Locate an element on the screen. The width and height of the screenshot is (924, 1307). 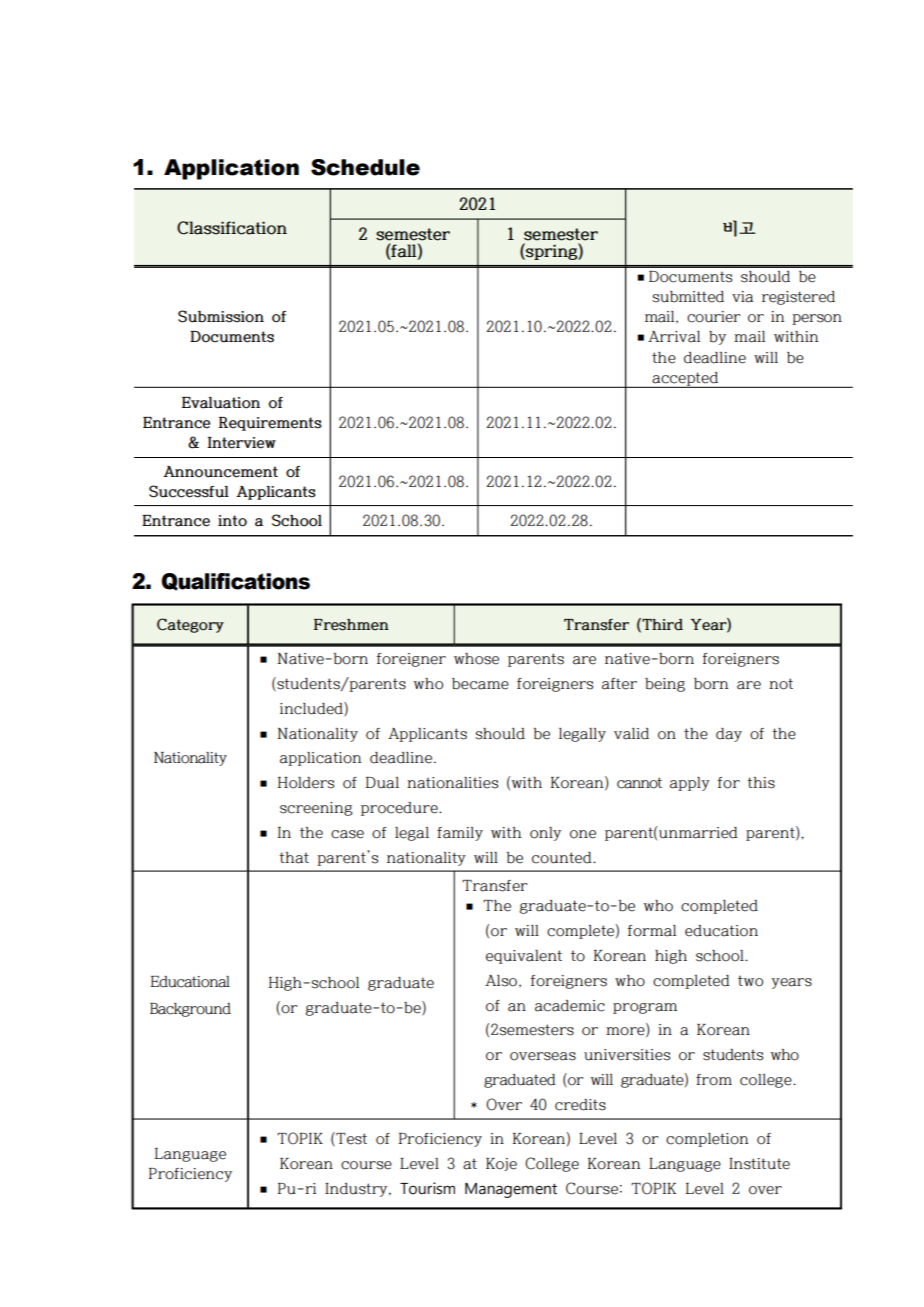
via is located at coordinates (742, 297).
